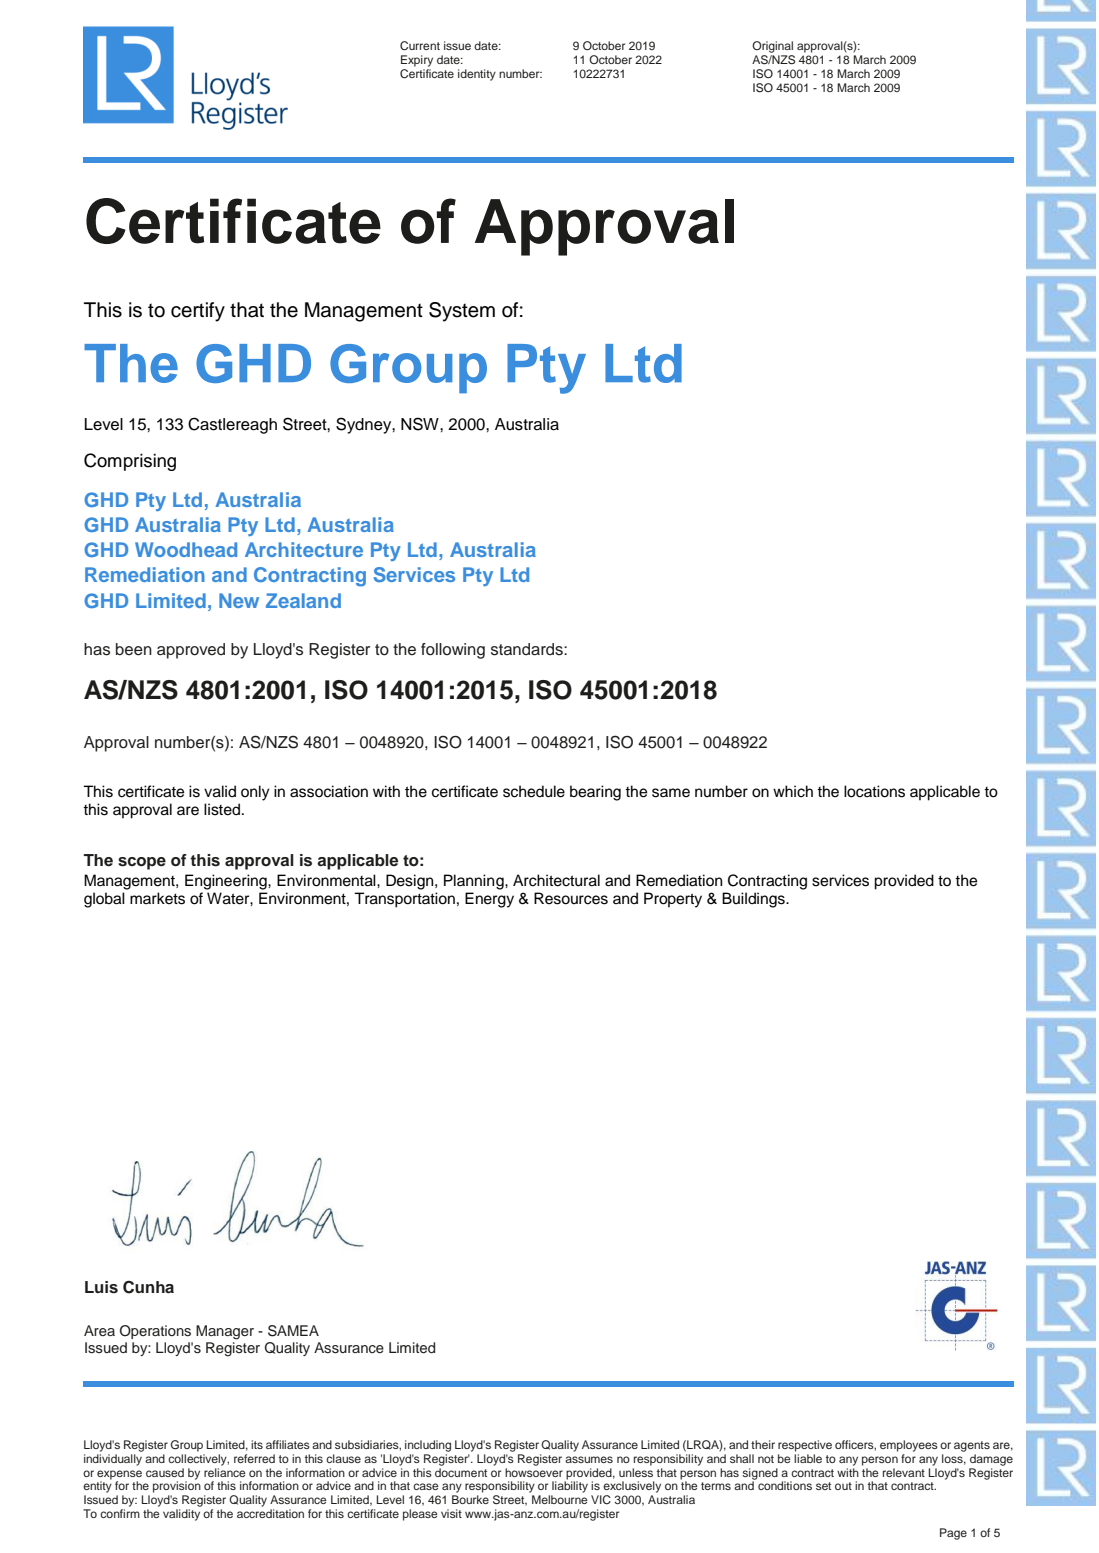 The width and height of the document is (1099, 1553). I want to click on Luis, so click(101, 1287).
